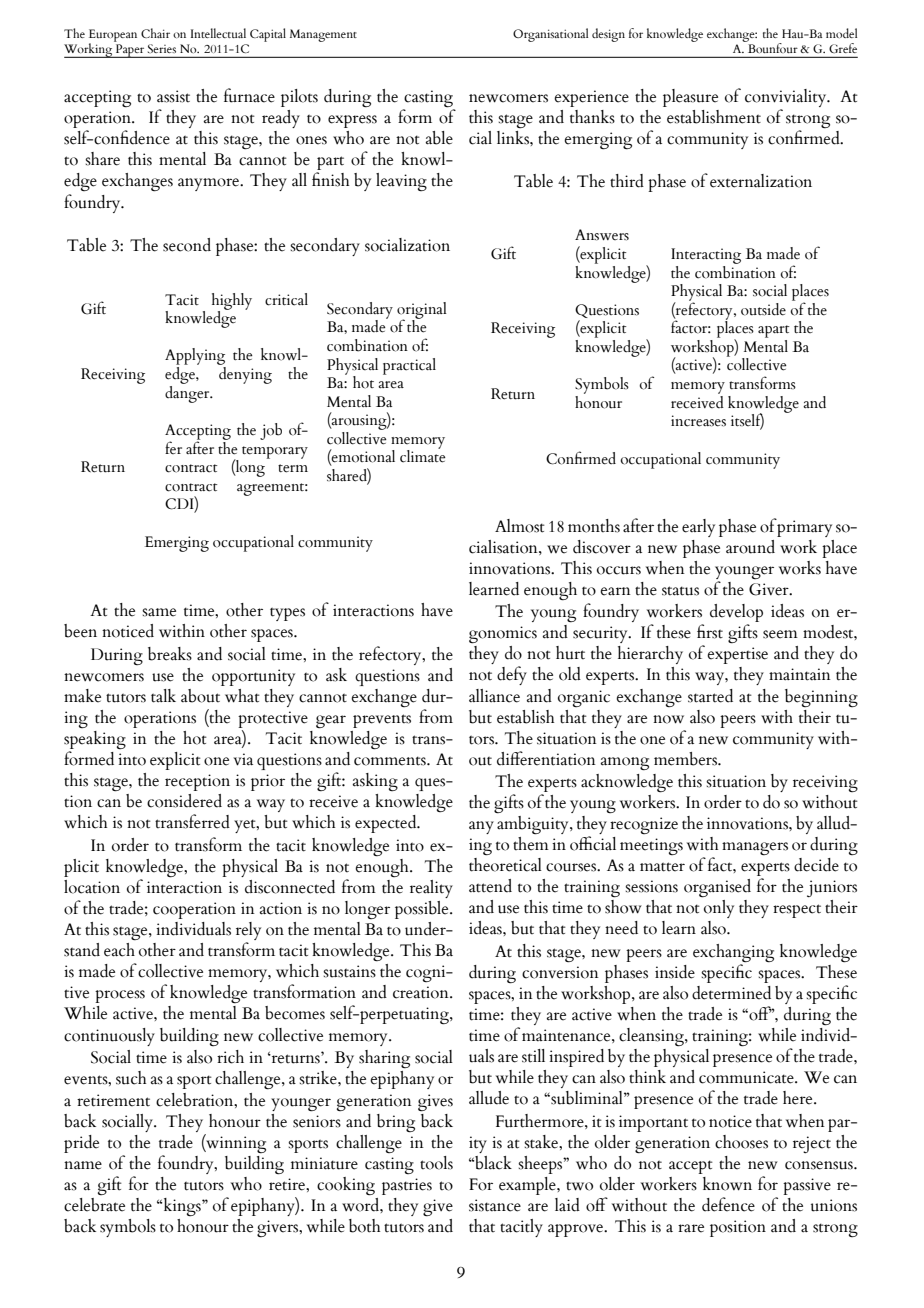 Image resolution: width=924 pixels, height=1308 pixels. I want to click on defence, so click(728, 1204).
